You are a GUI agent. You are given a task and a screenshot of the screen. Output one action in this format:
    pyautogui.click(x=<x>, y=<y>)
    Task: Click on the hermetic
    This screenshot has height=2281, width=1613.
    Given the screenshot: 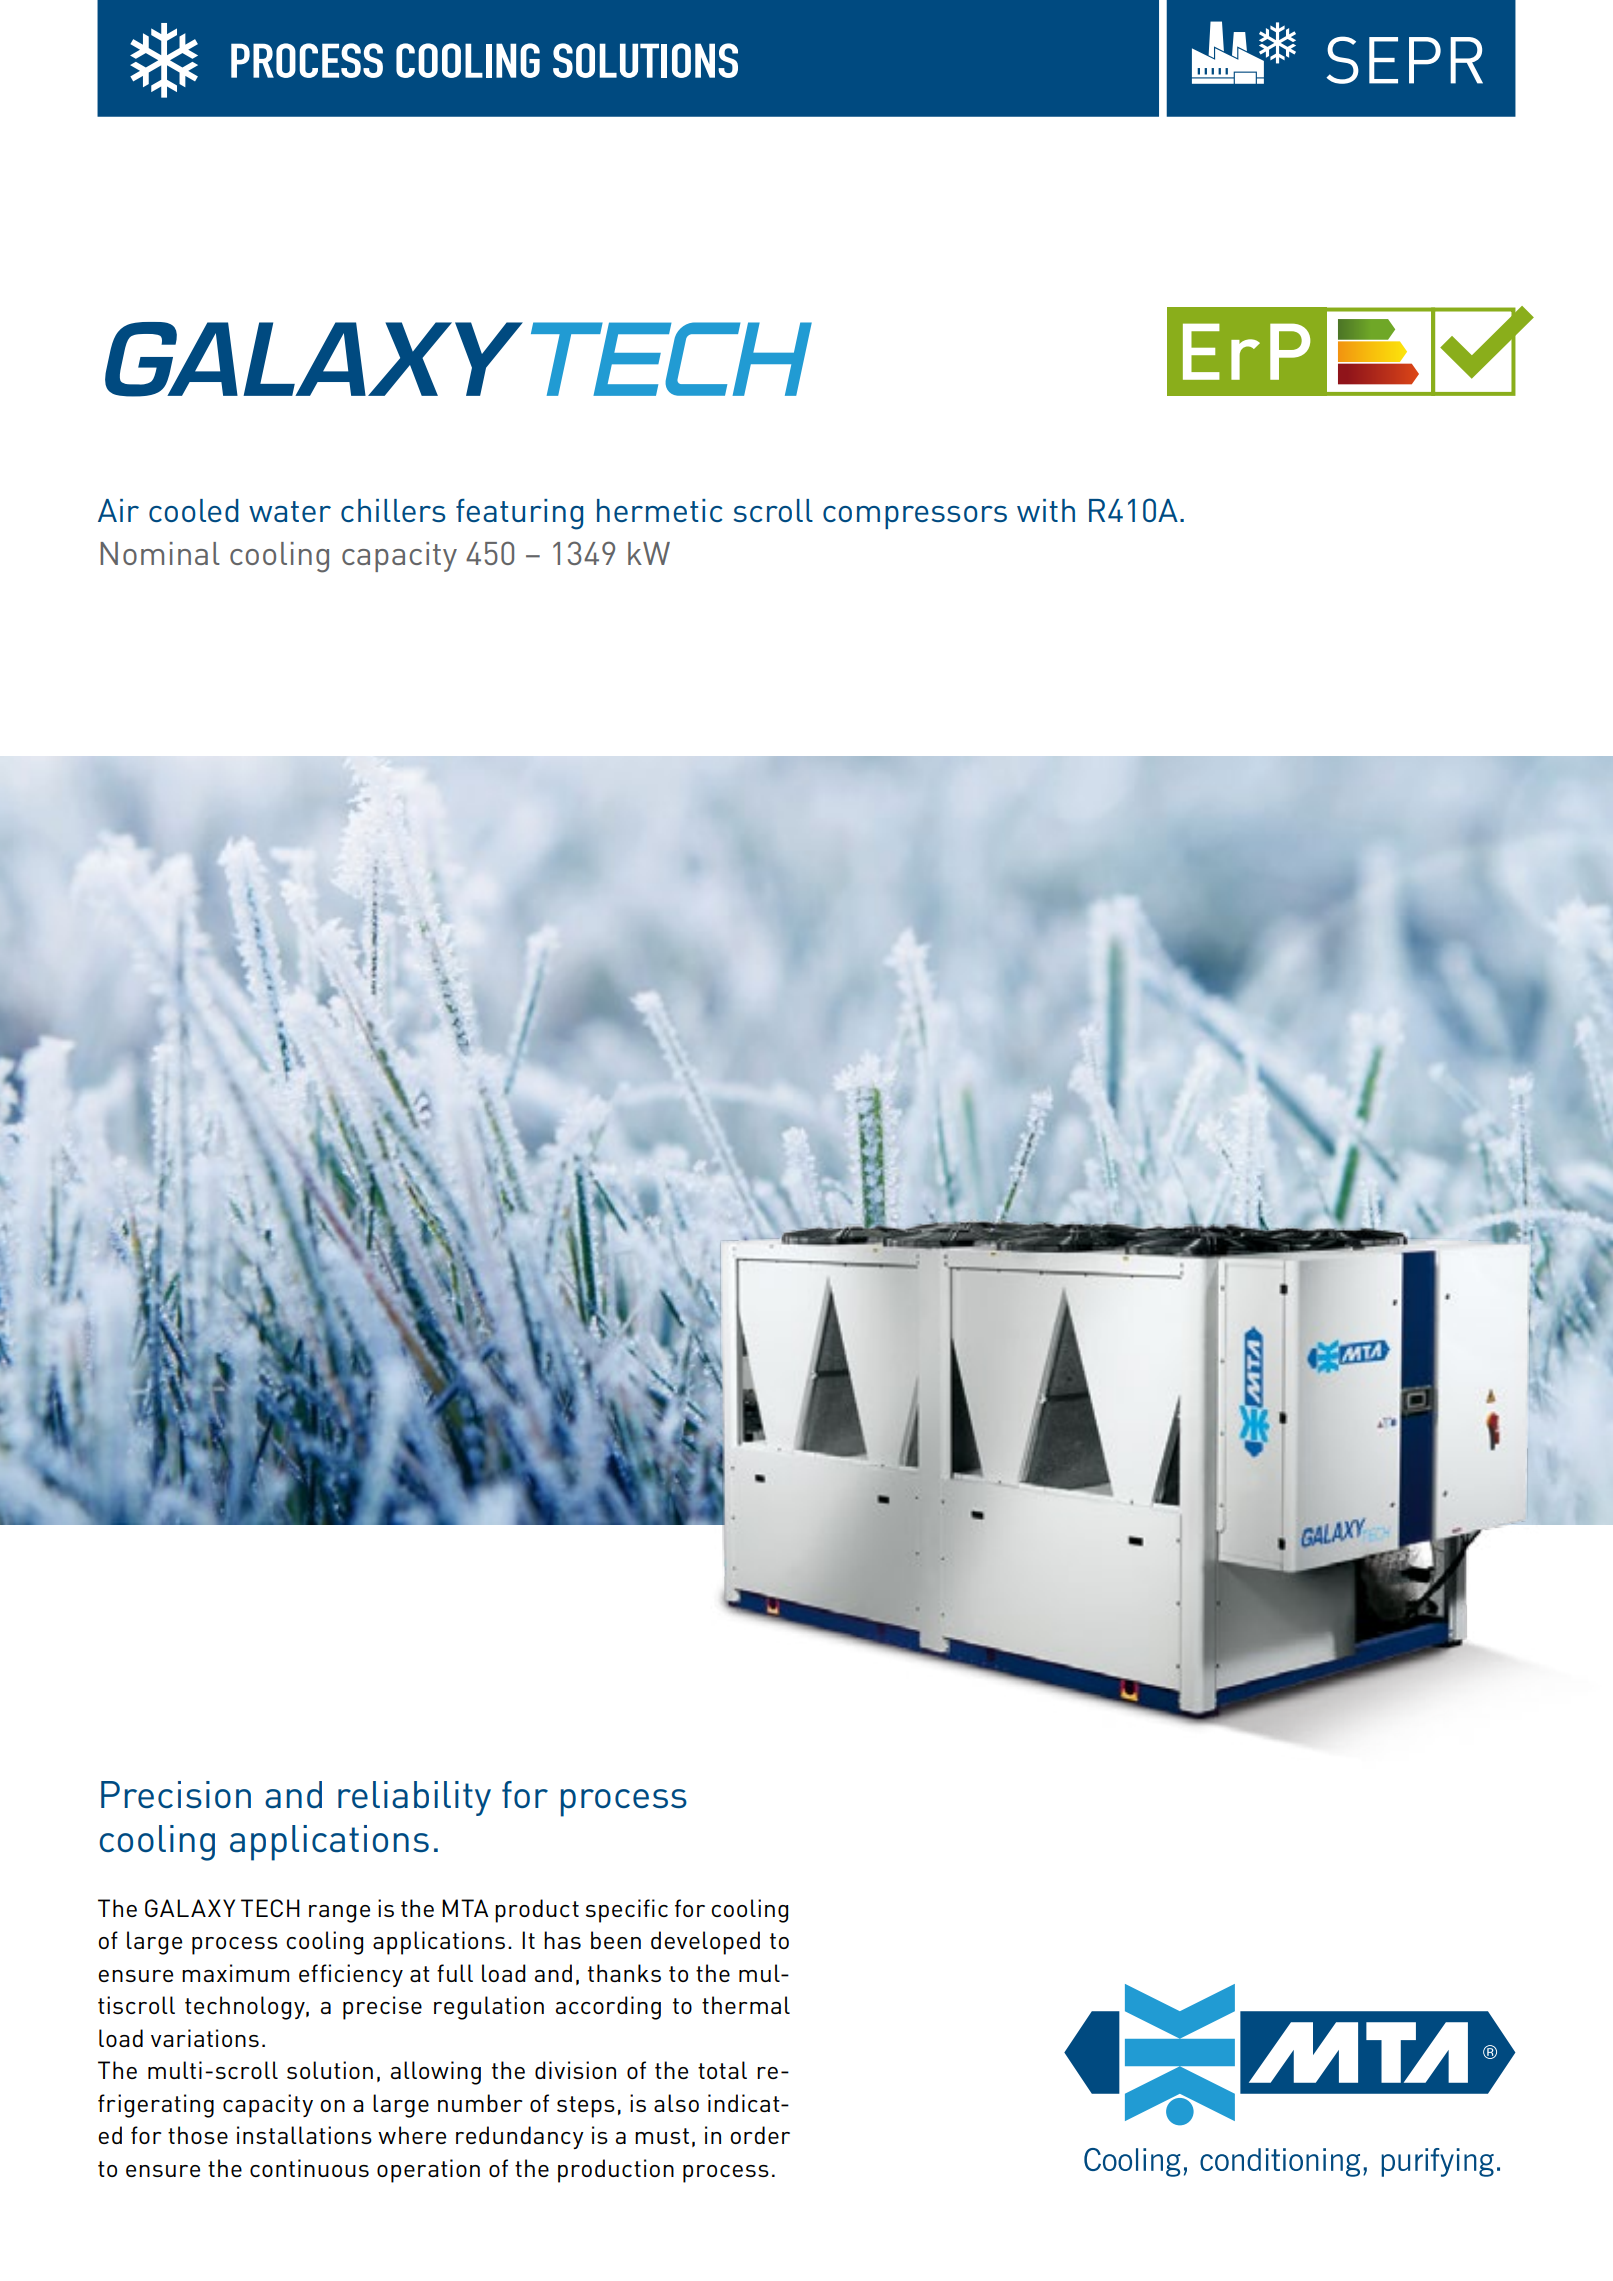 What is the action you would take?
    pyautogui.click(x=659, y=510)
